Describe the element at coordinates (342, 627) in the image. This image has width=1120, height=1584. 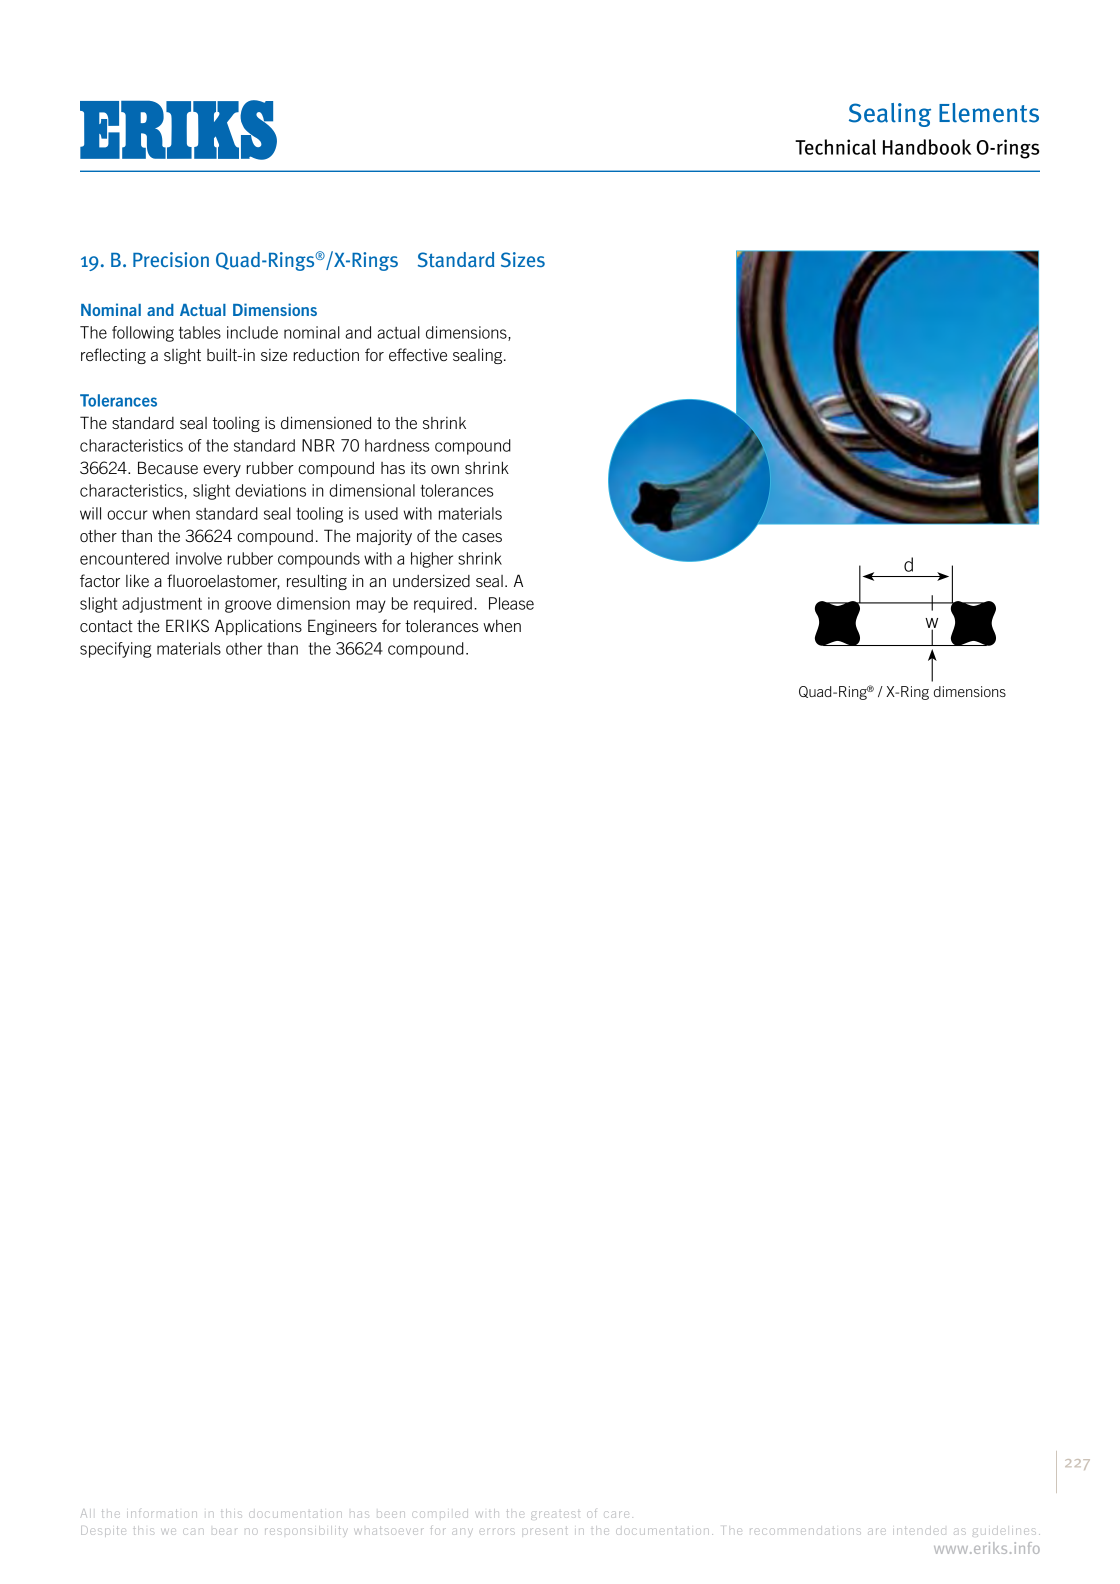
I see `Engineers` at that location.
